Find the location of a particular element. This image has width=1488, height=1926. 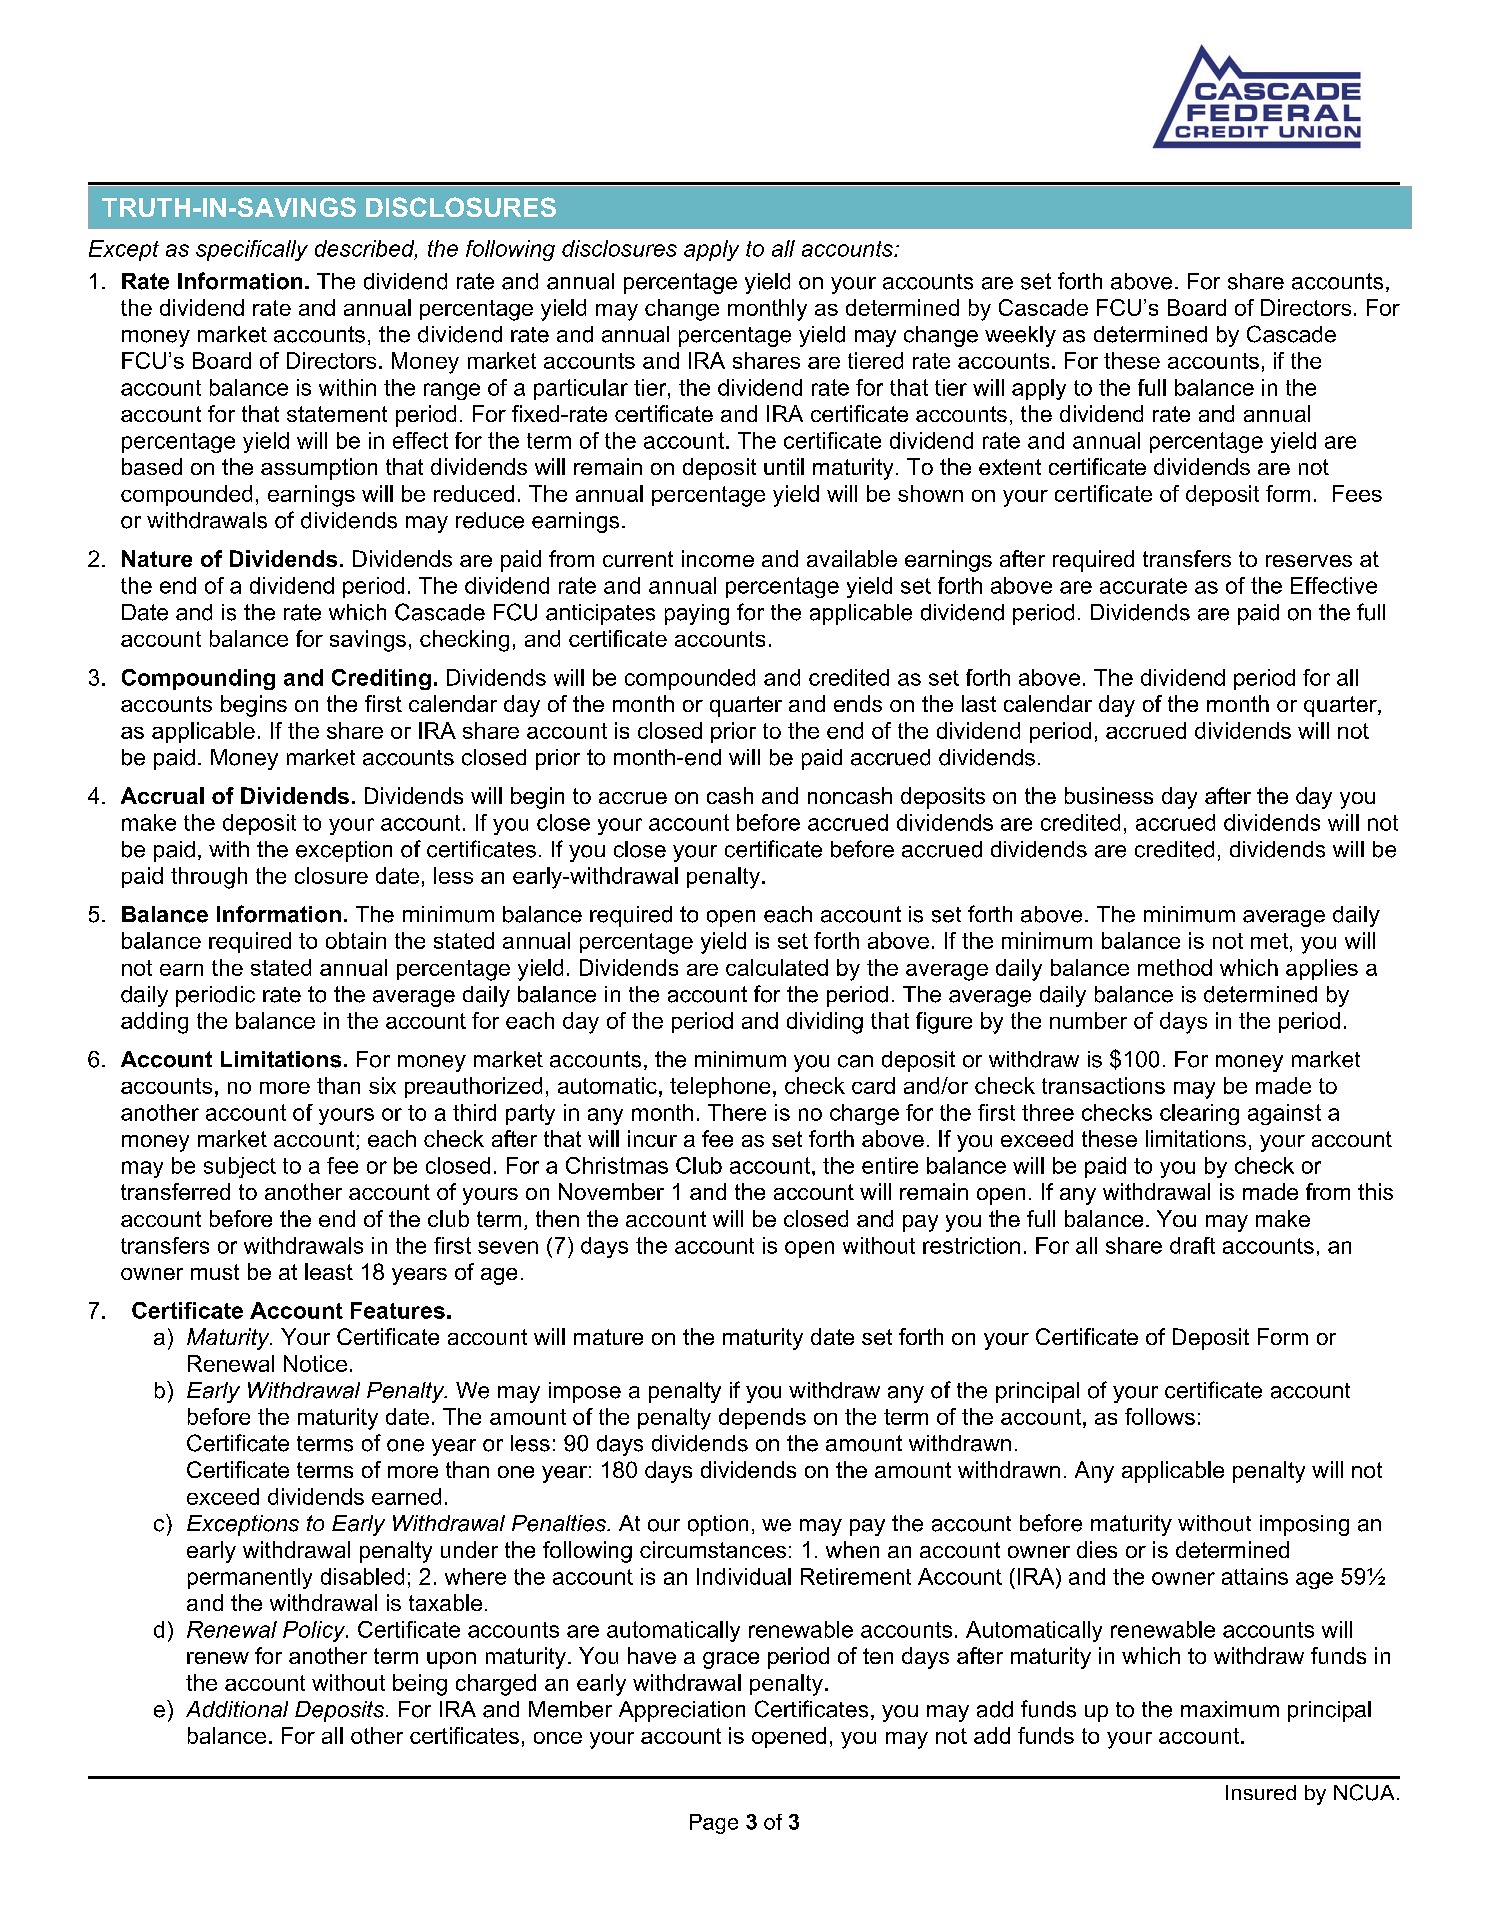

reserves is located at coordinates (1309, 561).
